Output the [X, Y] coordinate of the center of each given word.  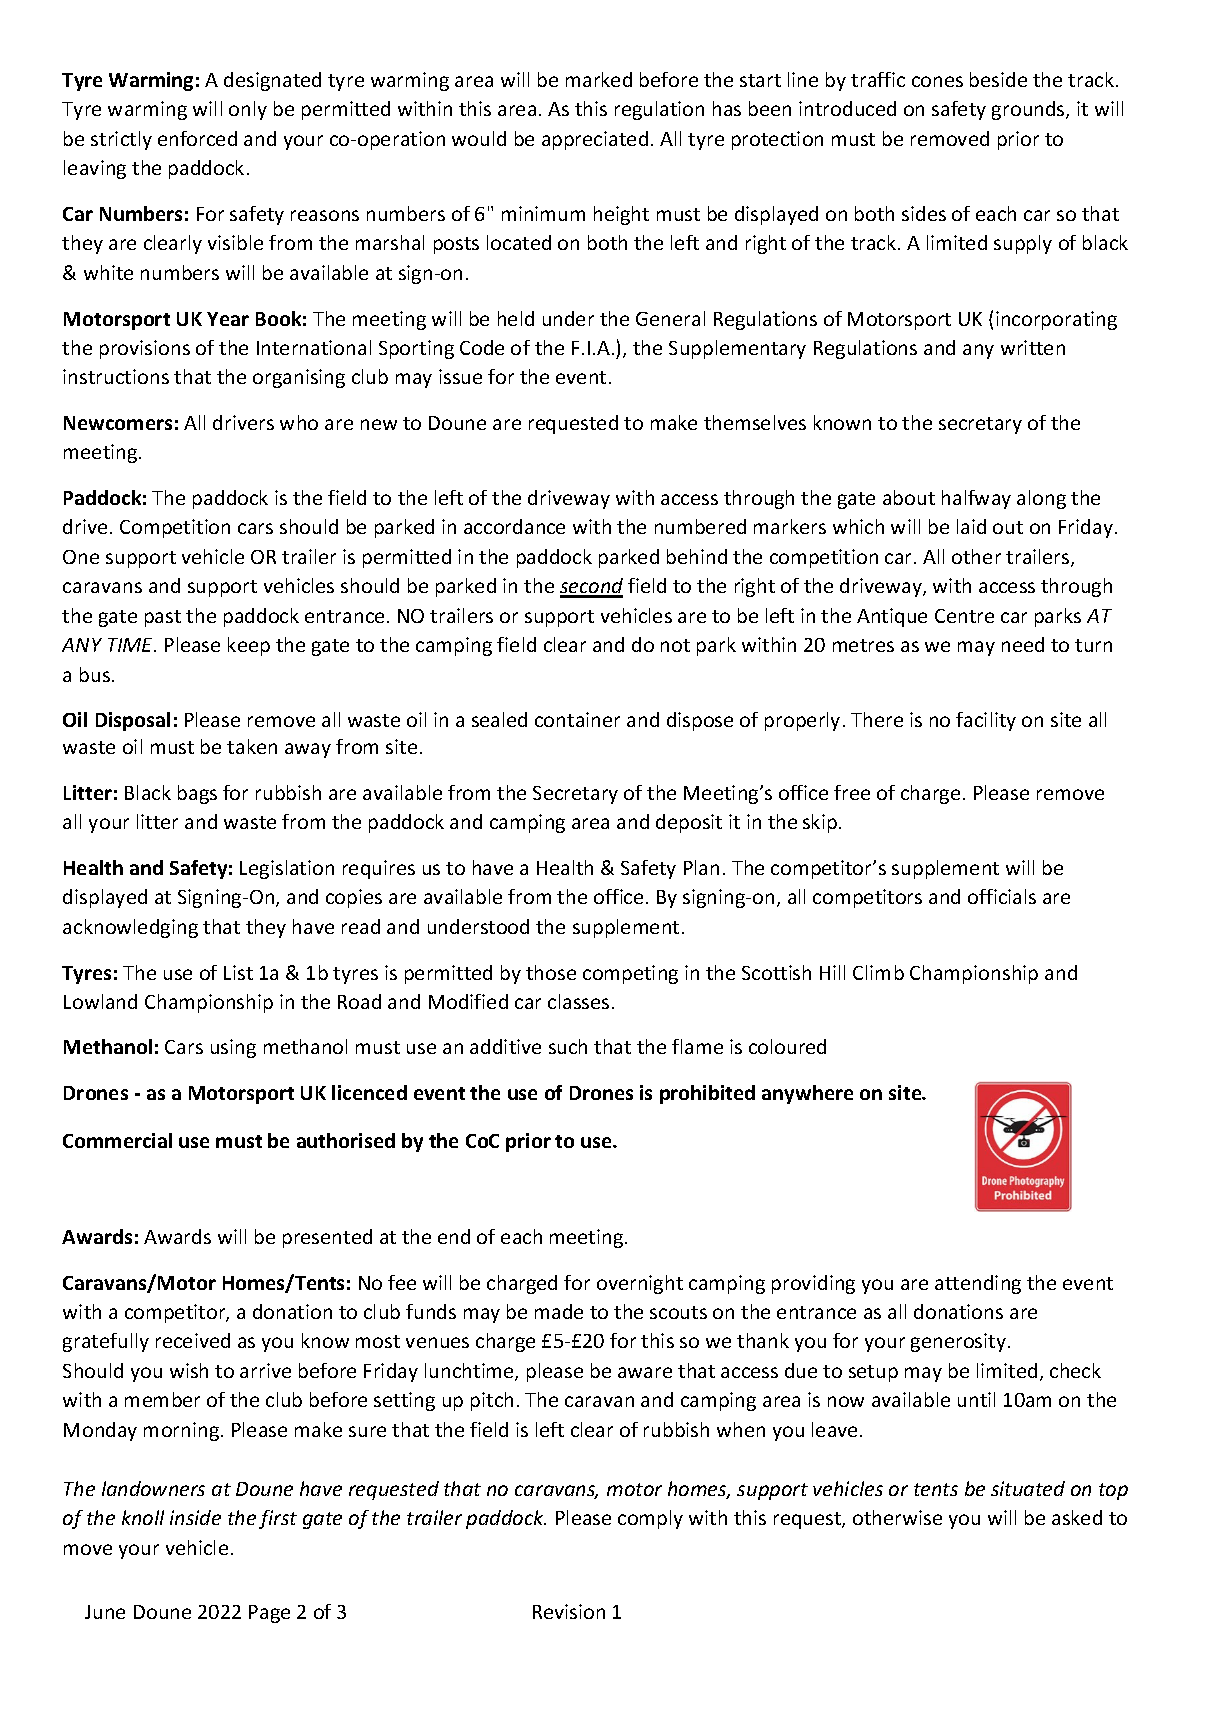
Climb [878, 972]
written [1033, 347]
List [238, 972]
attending [978, 1284]
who [299, 422]
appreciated [595, 140]
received [193, 1340]
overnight [640, 1284]
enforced [197, 138]
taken [252, 746]
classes [578, 1001]
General [670, 318]
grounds [1029, 110]
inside [195, 1517]
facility [986, 721]
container [577, 719]
